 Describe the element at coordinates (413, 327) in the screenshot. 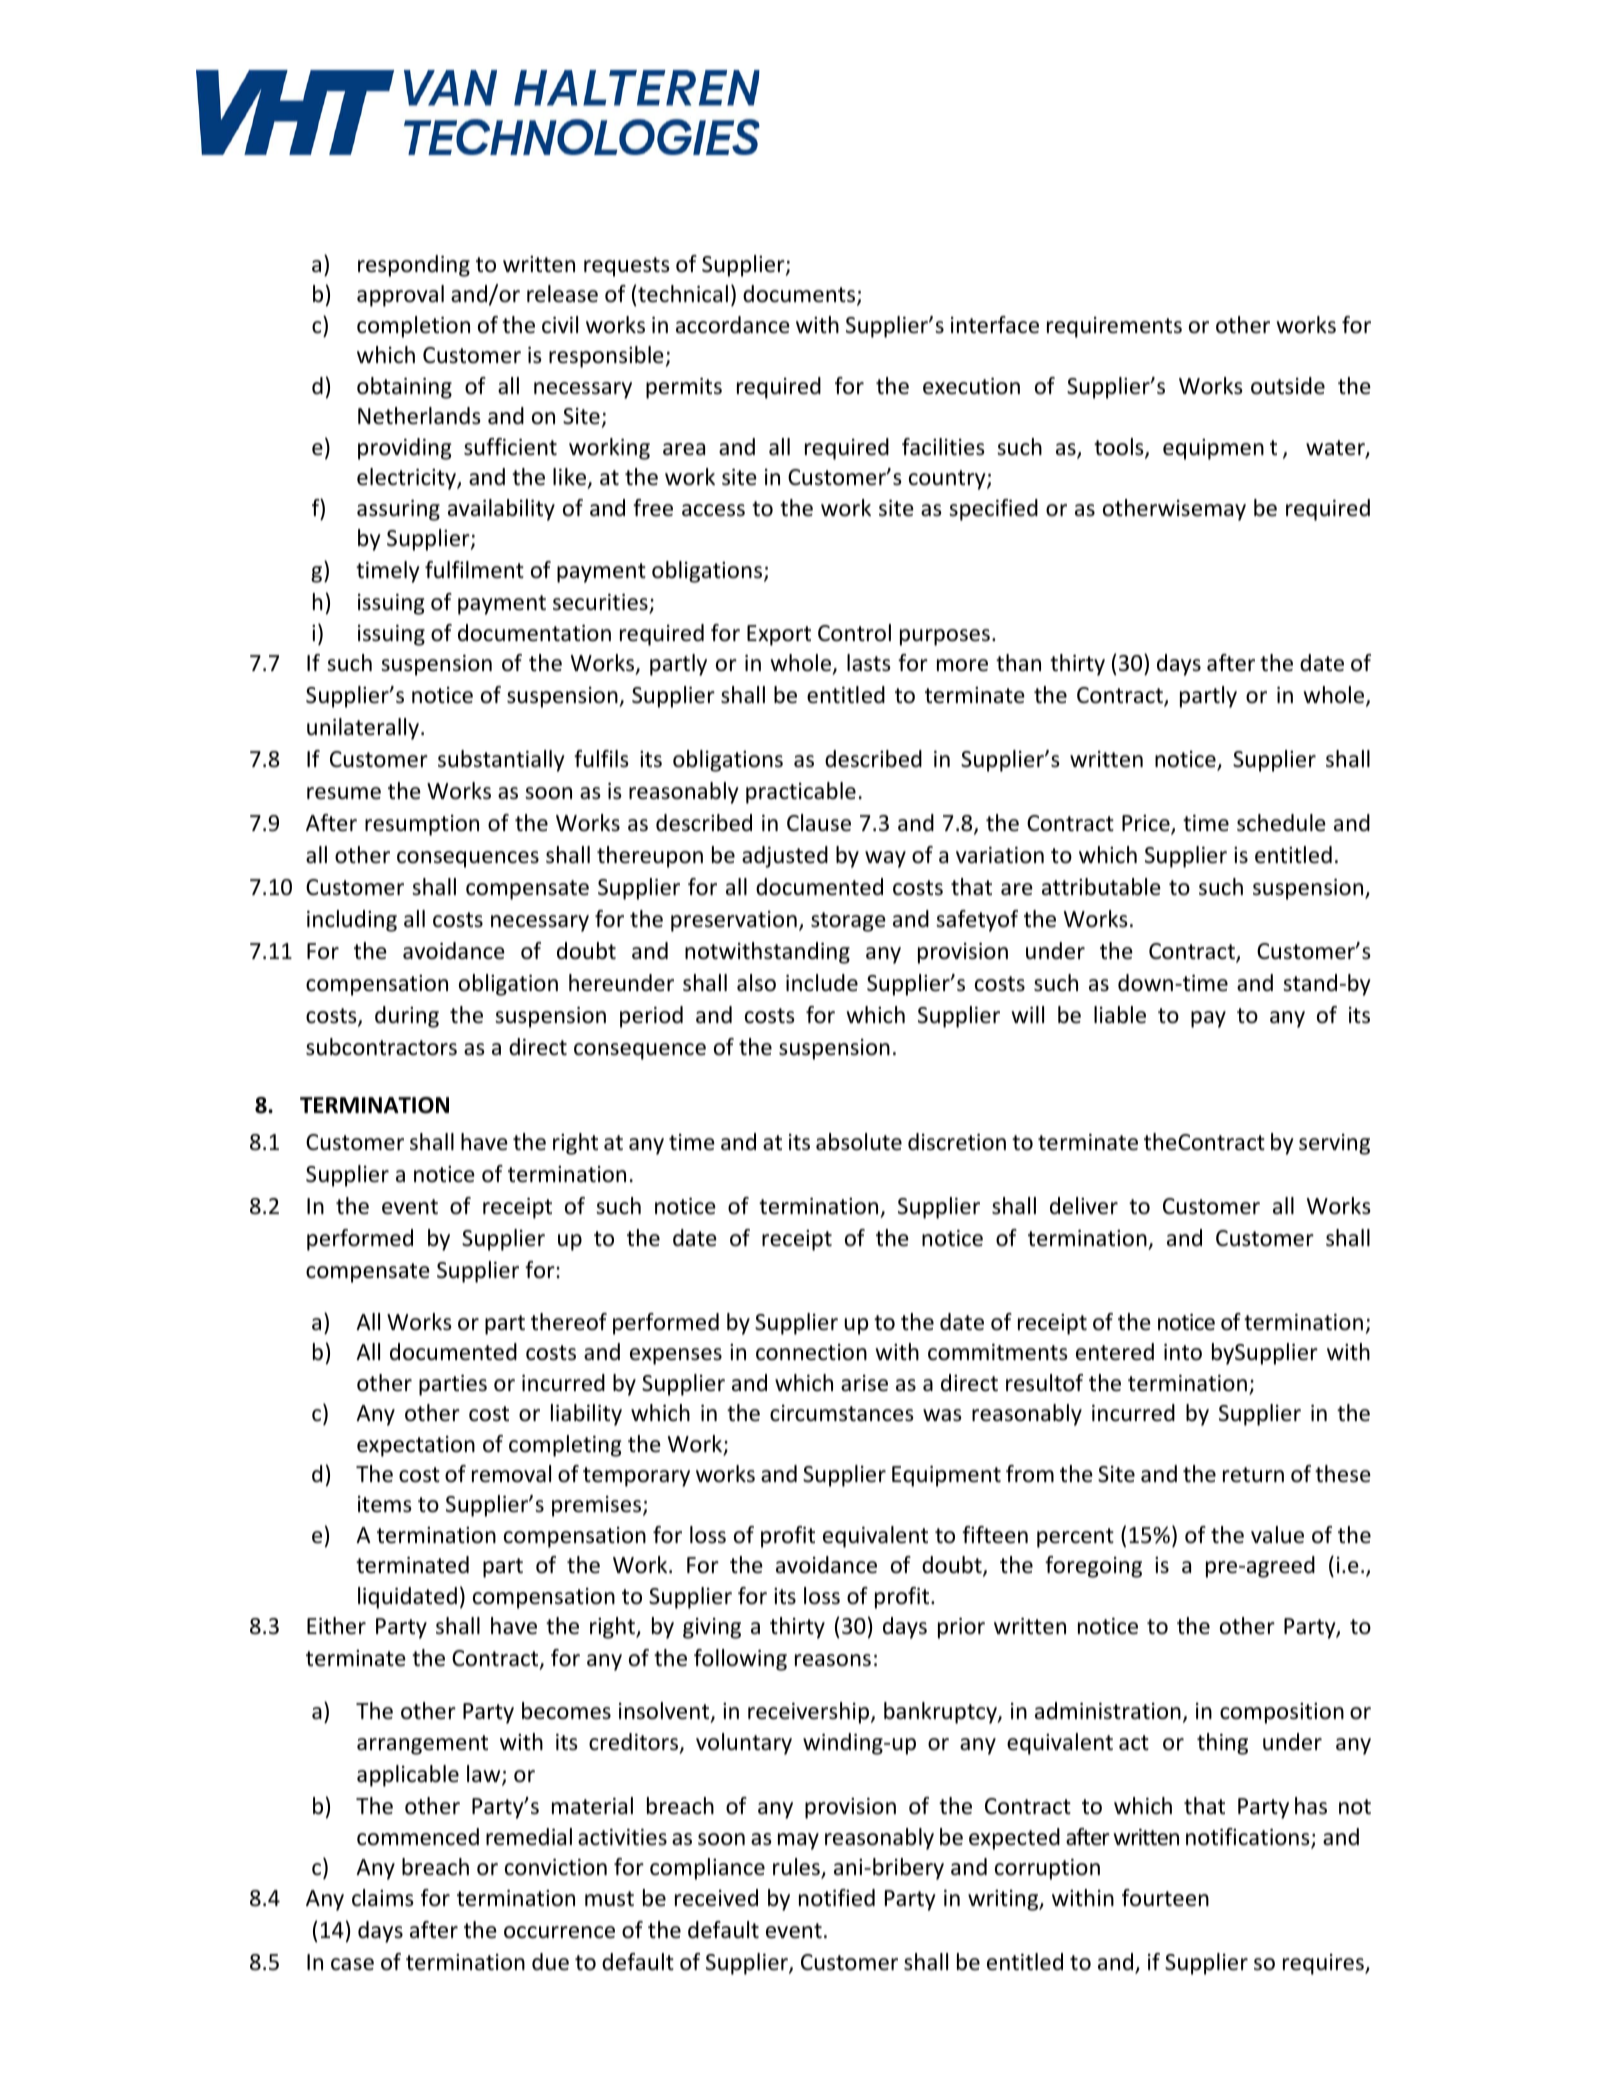

I see `completion` at that location.
